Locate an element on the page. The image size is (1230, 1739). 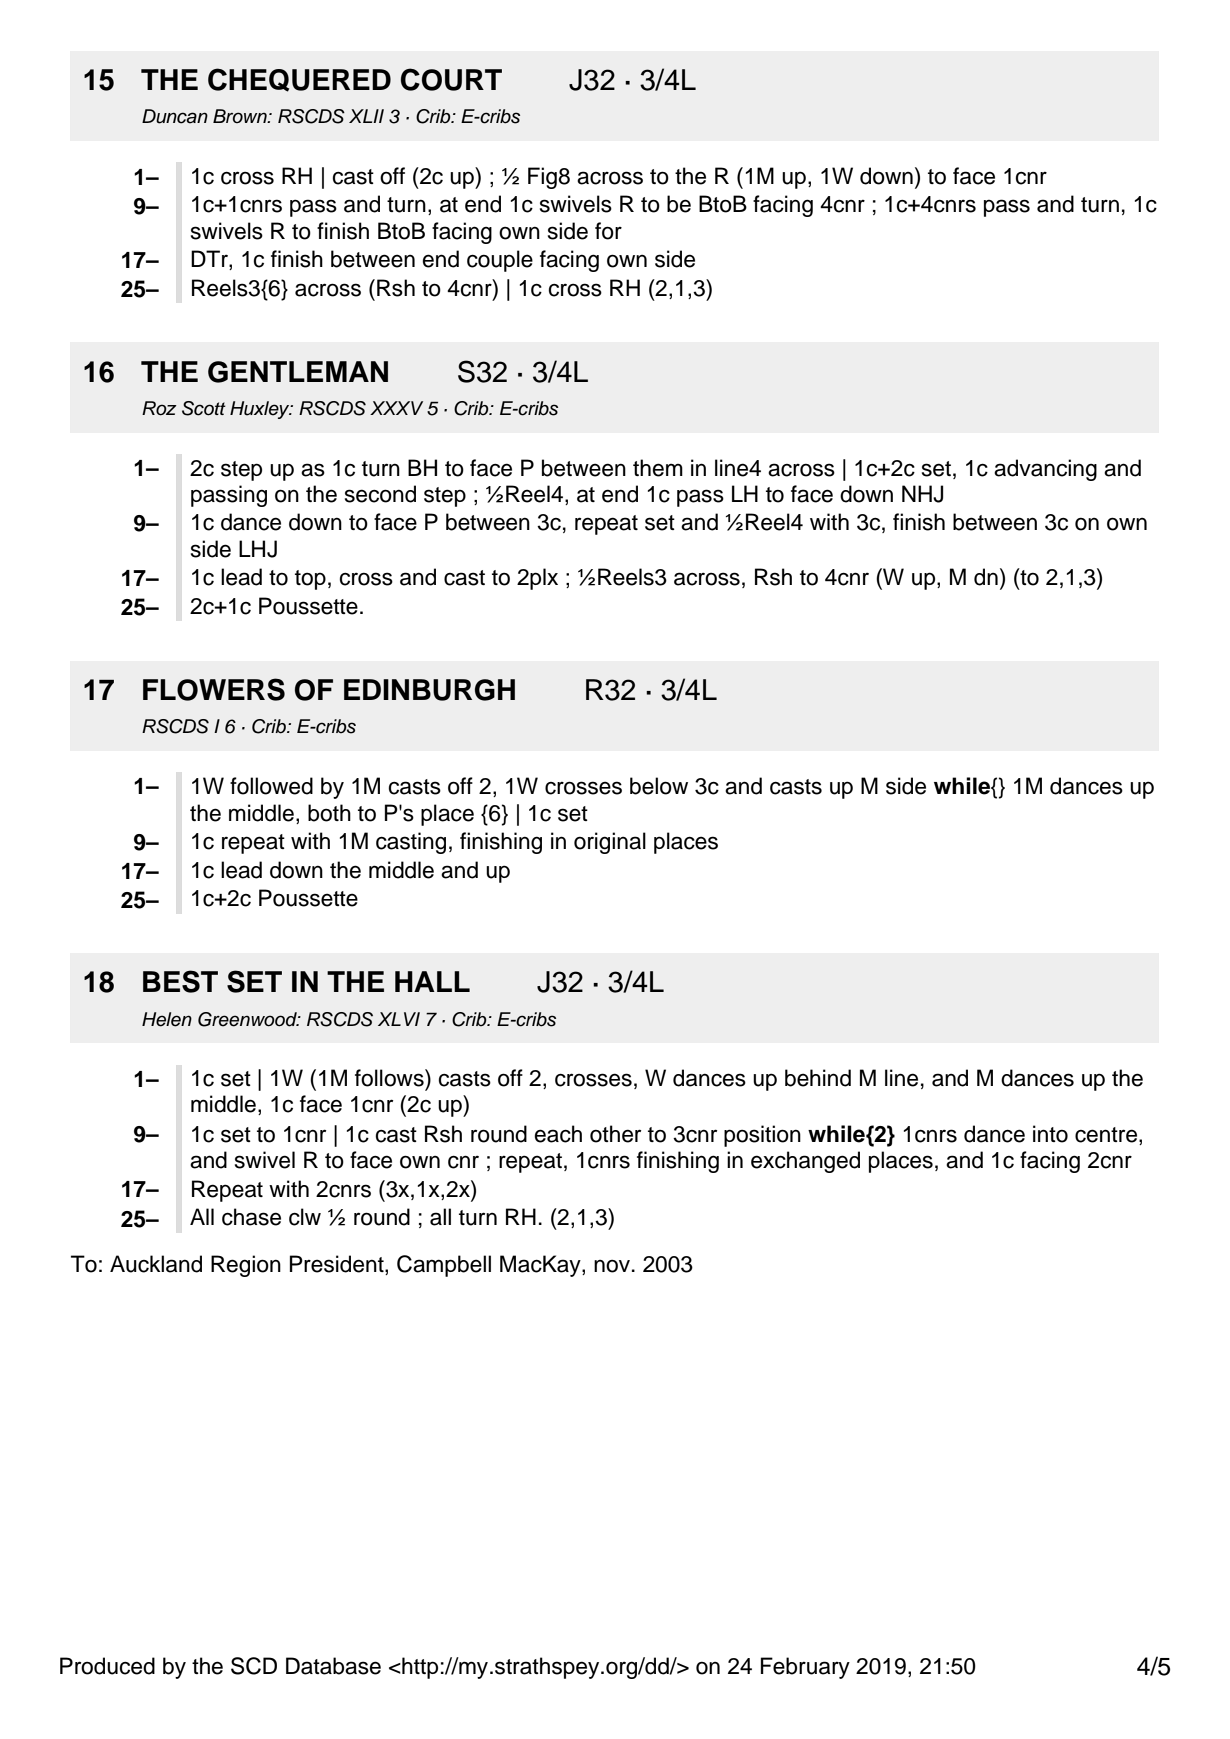
for is located at coordinates (608, 231).
